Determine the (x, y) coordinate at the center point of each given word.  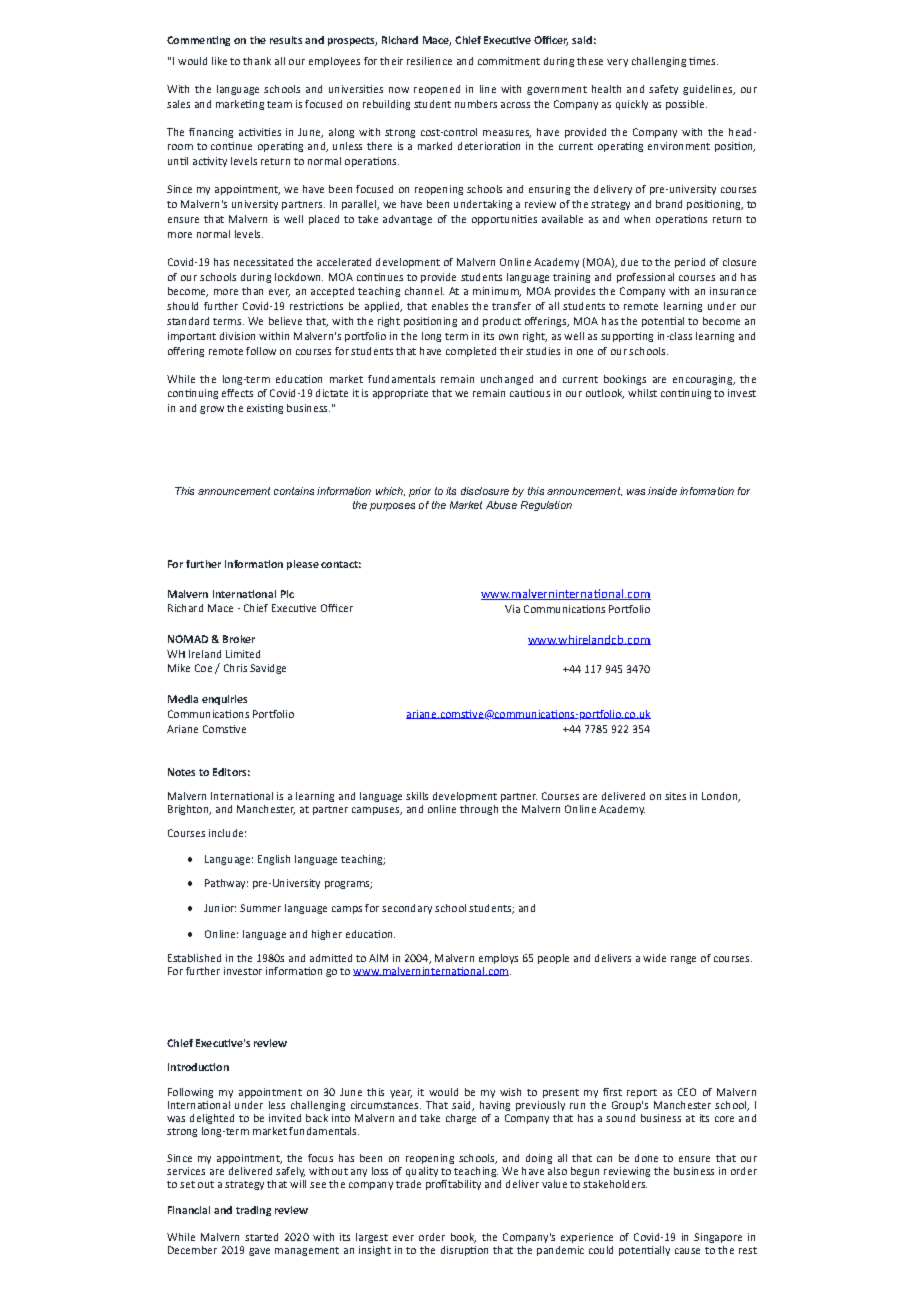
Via (512, 609)
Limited (243, 654)
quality (422, 1172)
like (219, 61)
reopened (437, 90)
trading (253, 1211)
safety (663, 90)
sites (675, 796)
